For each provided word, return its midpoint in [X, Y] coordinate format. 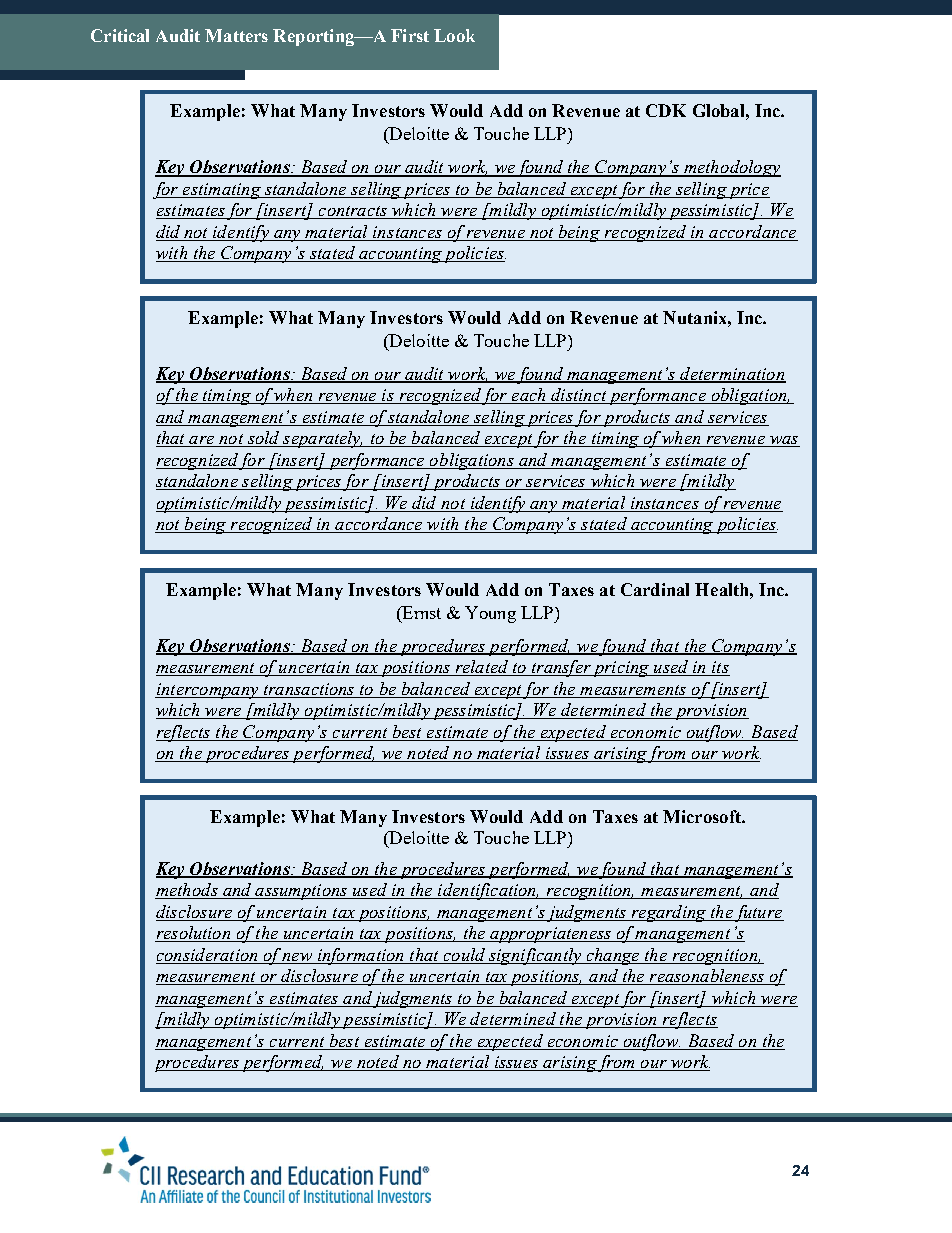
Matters [236, 35]
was [784, 441]
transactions [309, 689]
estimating [221, 191]
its [720, 668]
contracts [352, 212]
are [202, 441]
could [464, 954]
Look [454, 35]
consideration [207, 954]
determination [732, 374]
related [482, 668]
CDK [666, 110]
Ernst [420, 612]
